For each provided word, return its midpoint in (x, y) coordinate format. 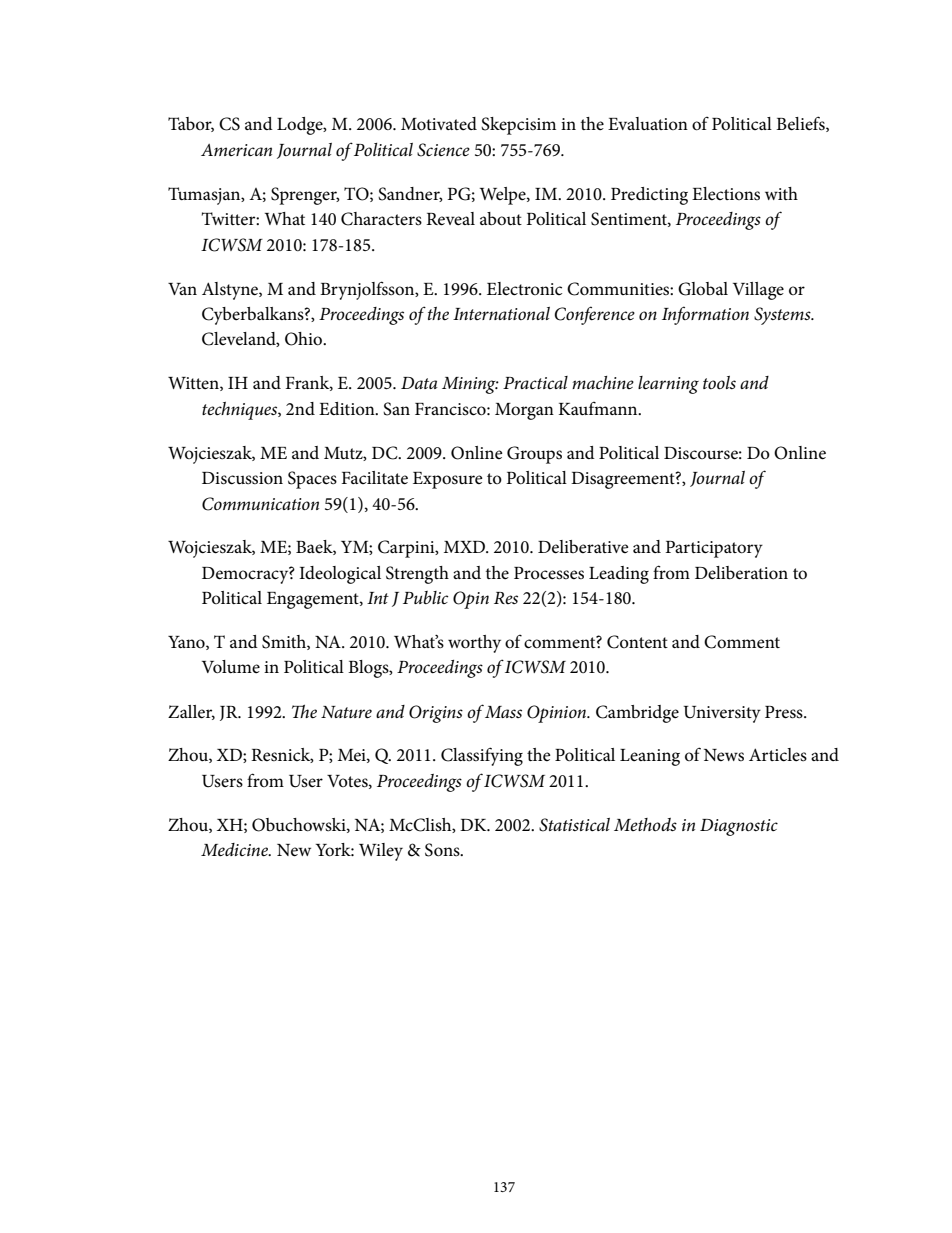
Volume (231, 667)
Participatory (714, 549)
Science (443, 150)
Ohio (304, 339)
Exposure (448, 480)
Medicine (236, 850)
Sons (443, 850)
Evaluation (648, 123)
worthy (474, 644)
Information (705, 315)
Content (637, 642)
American (236, 150)
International (501, 313)
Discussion (242, 478)
